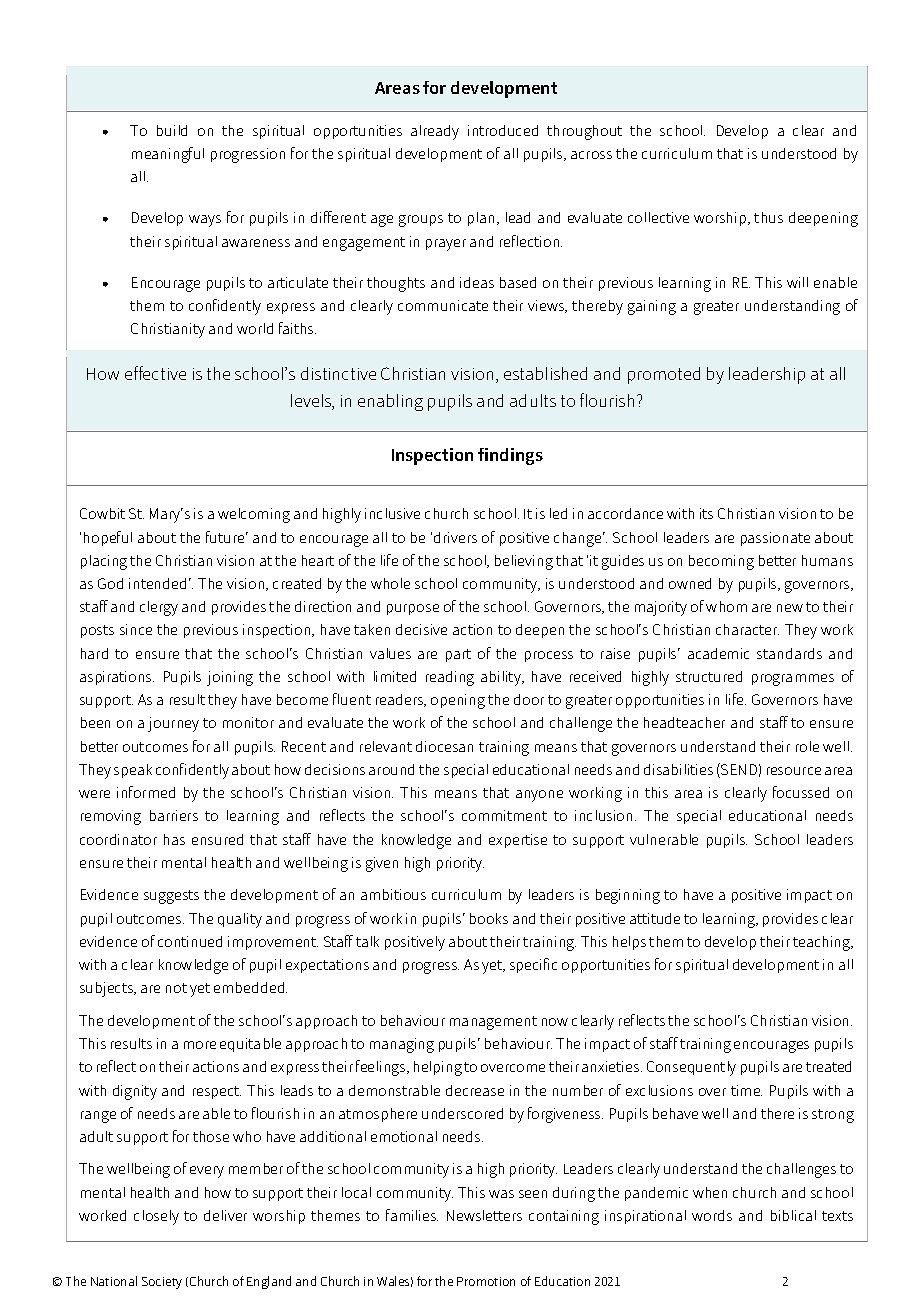 This screenshot has height=1308, width=924. I want to click on closely, so click(156, 1217).
